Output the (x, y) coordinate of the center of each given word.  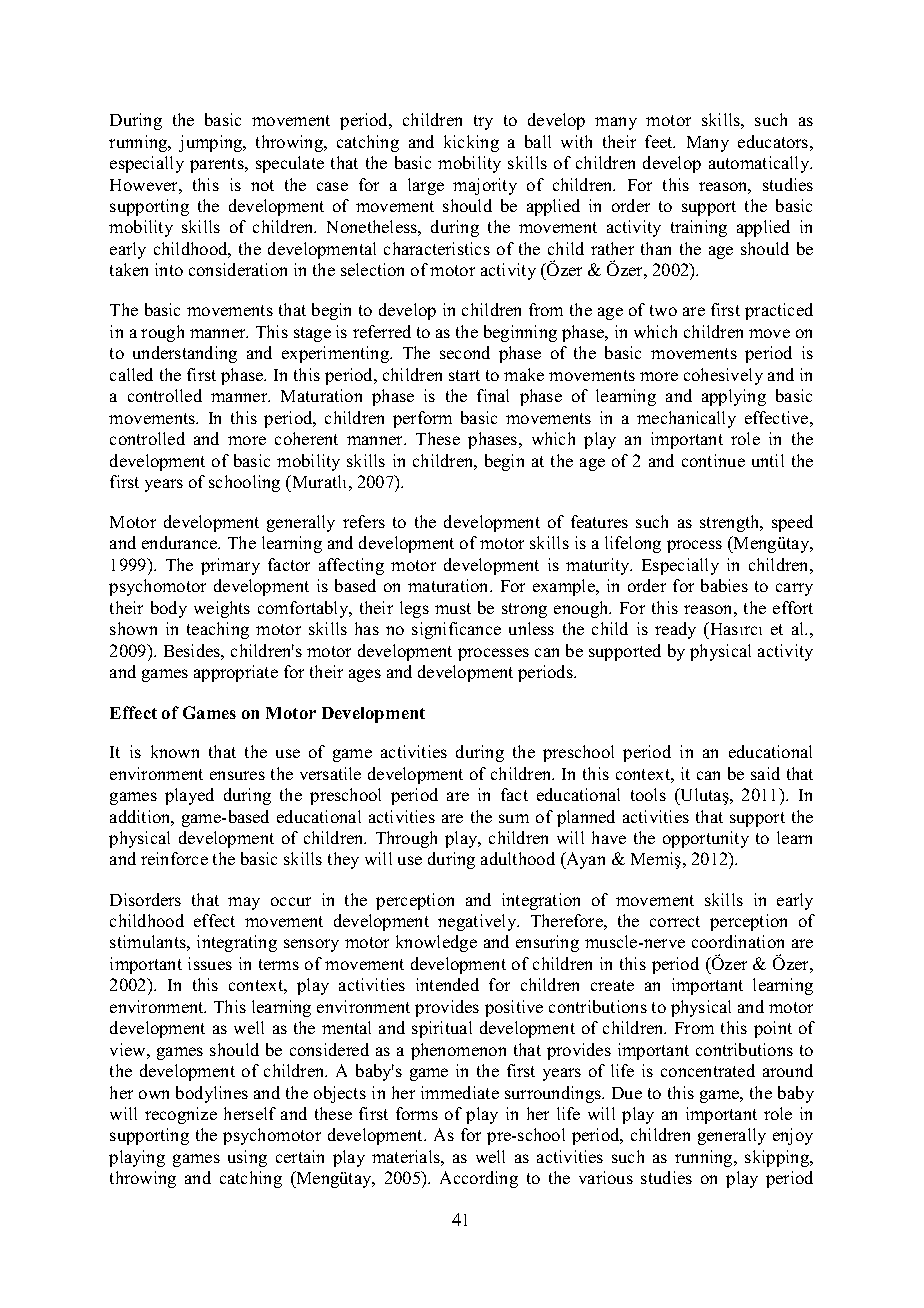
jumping (212, 143)
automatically (760, 164)
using (247, 1158)
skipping (778, 1158)
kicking (471, 143)
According (479, 1179)
